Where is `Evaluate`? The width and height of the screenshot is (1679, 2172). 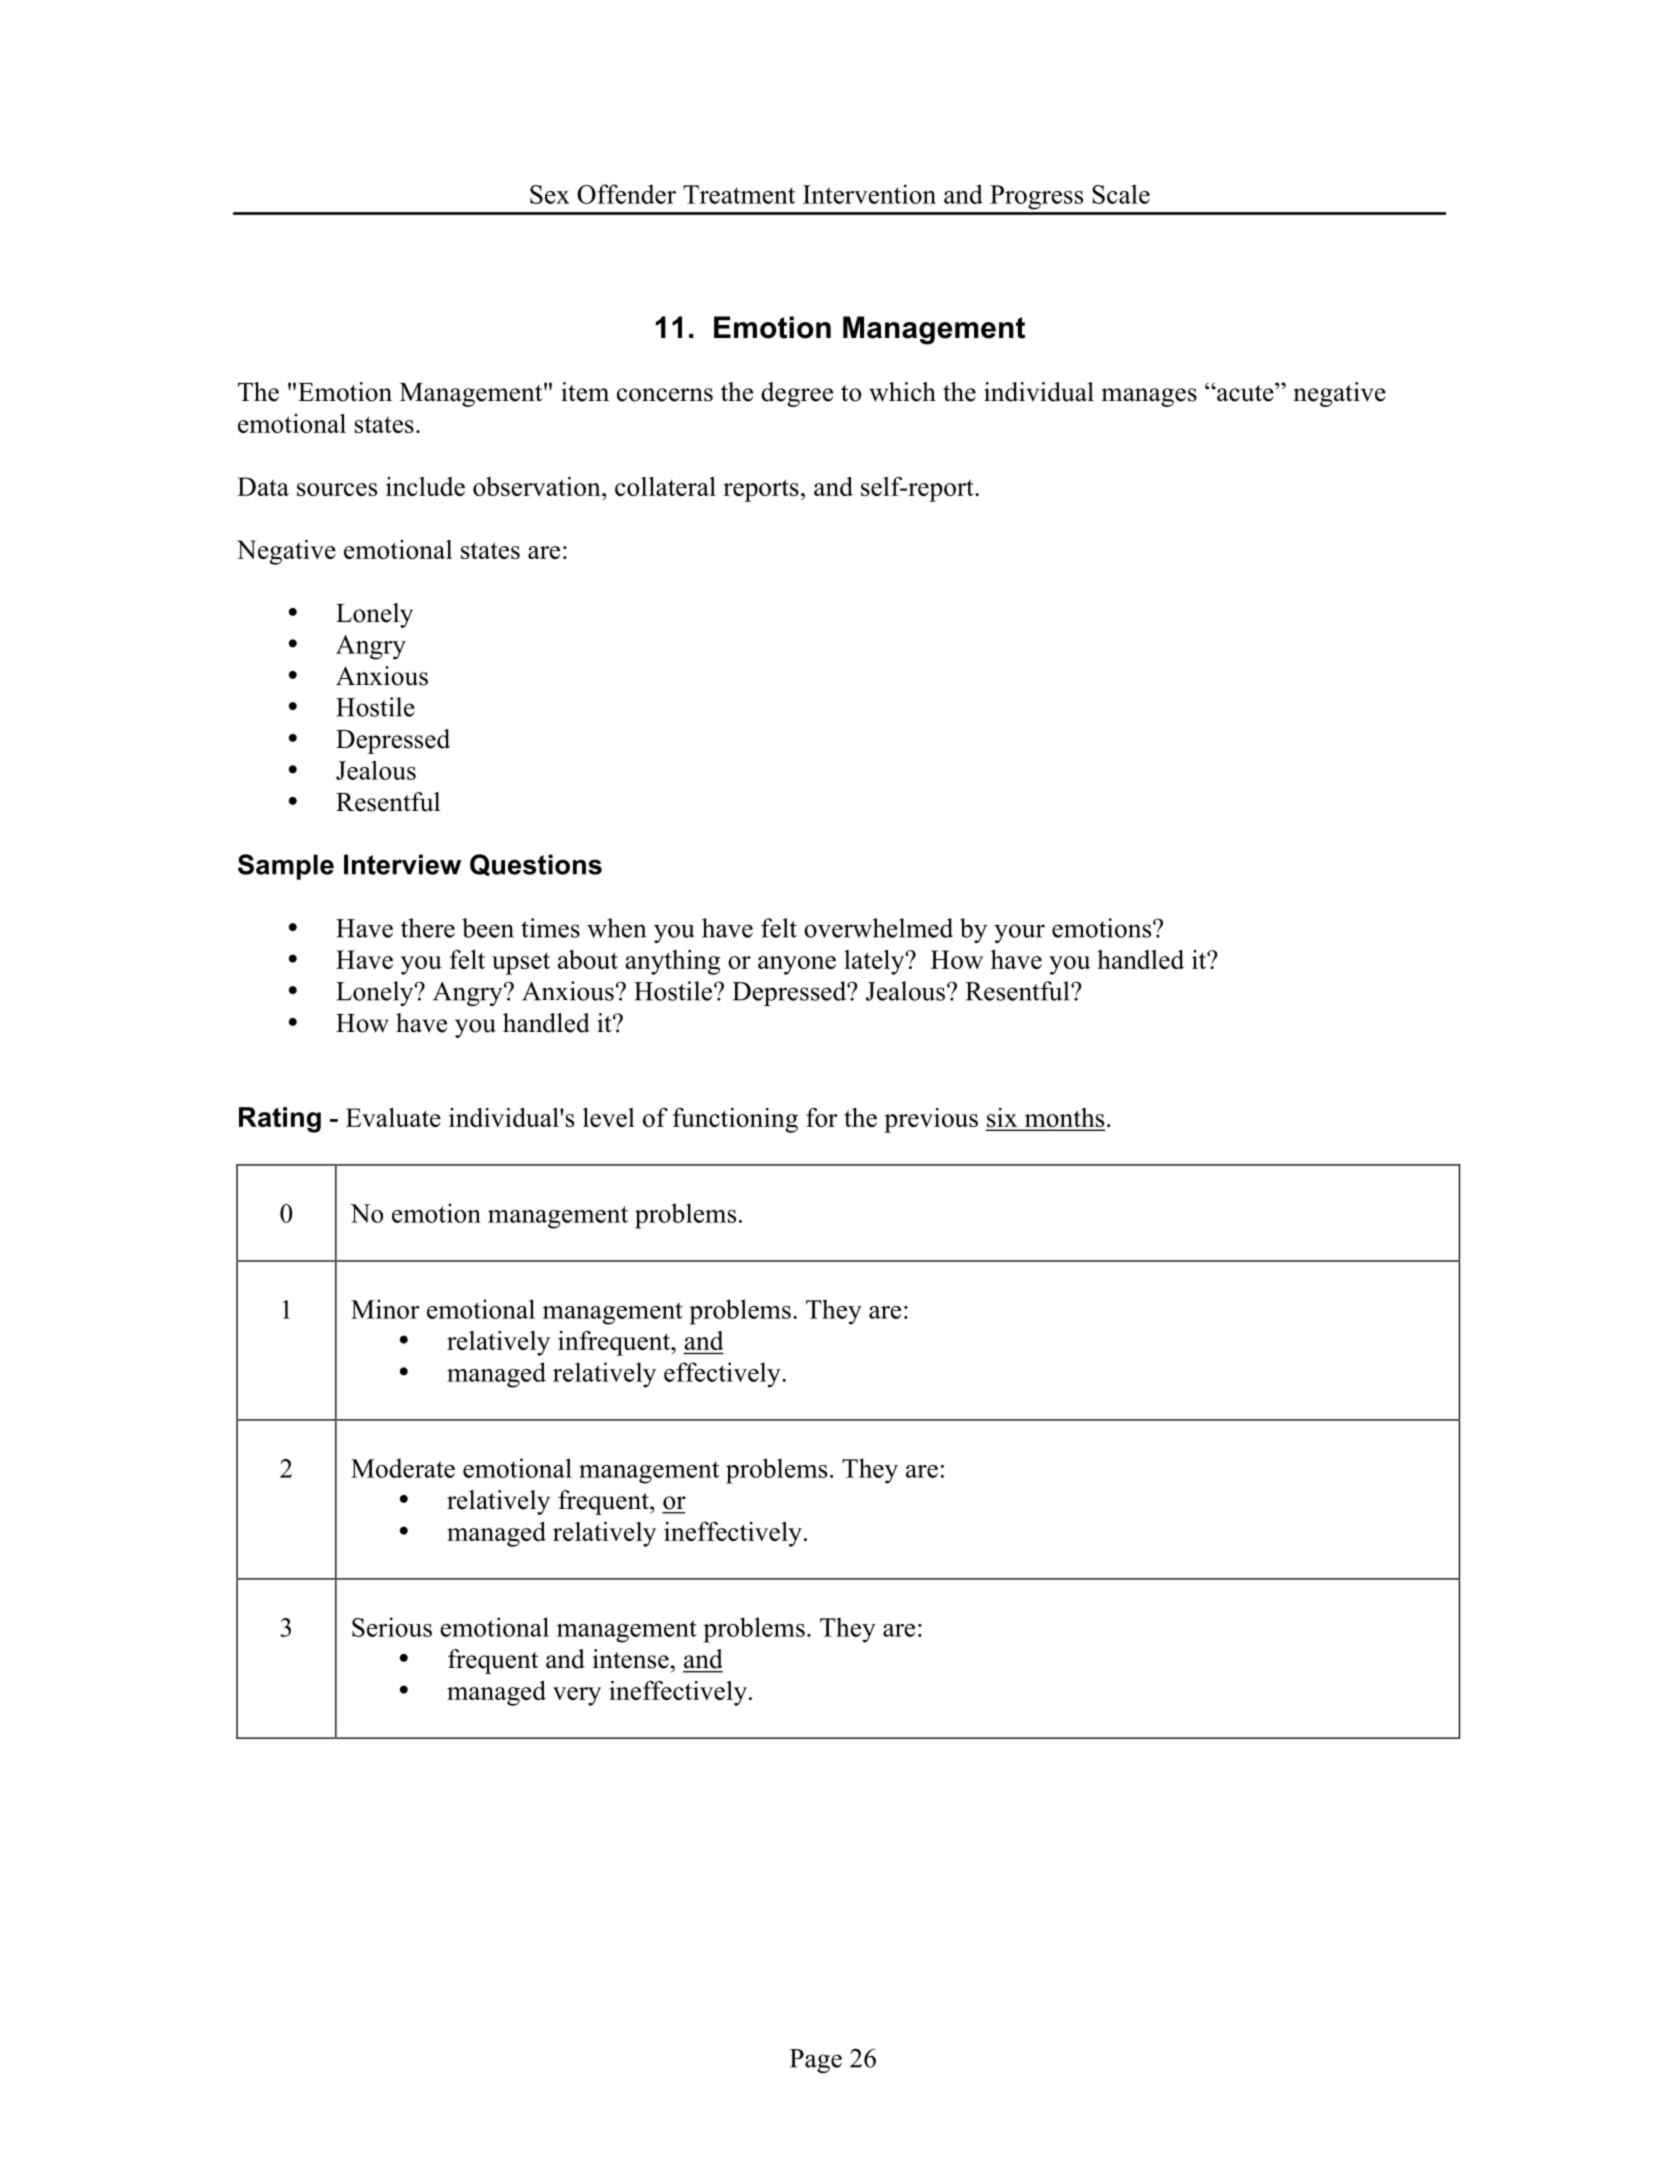
Evaluate is located at coordinates (393, 1117).
